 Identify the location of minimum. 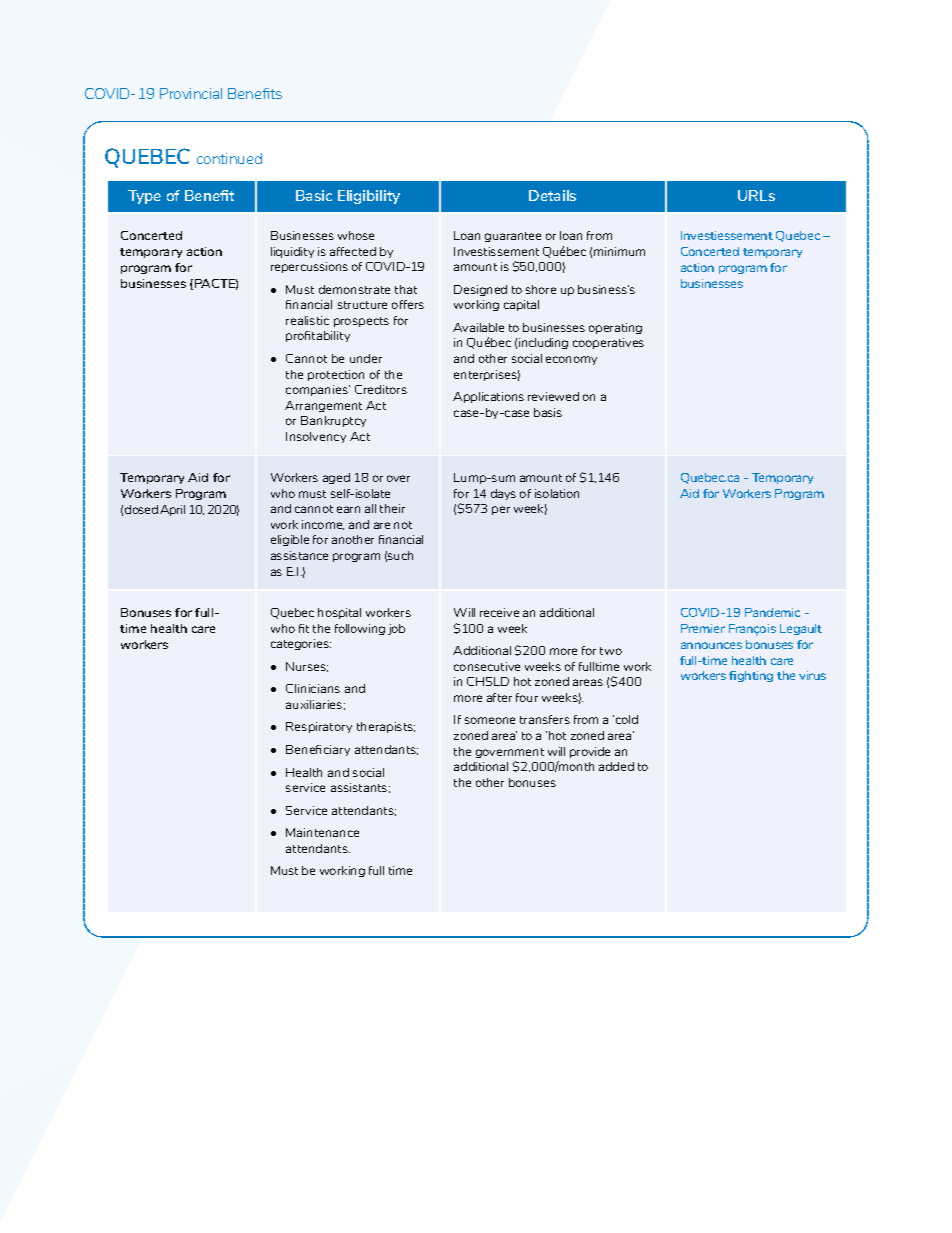
(619, 251).
